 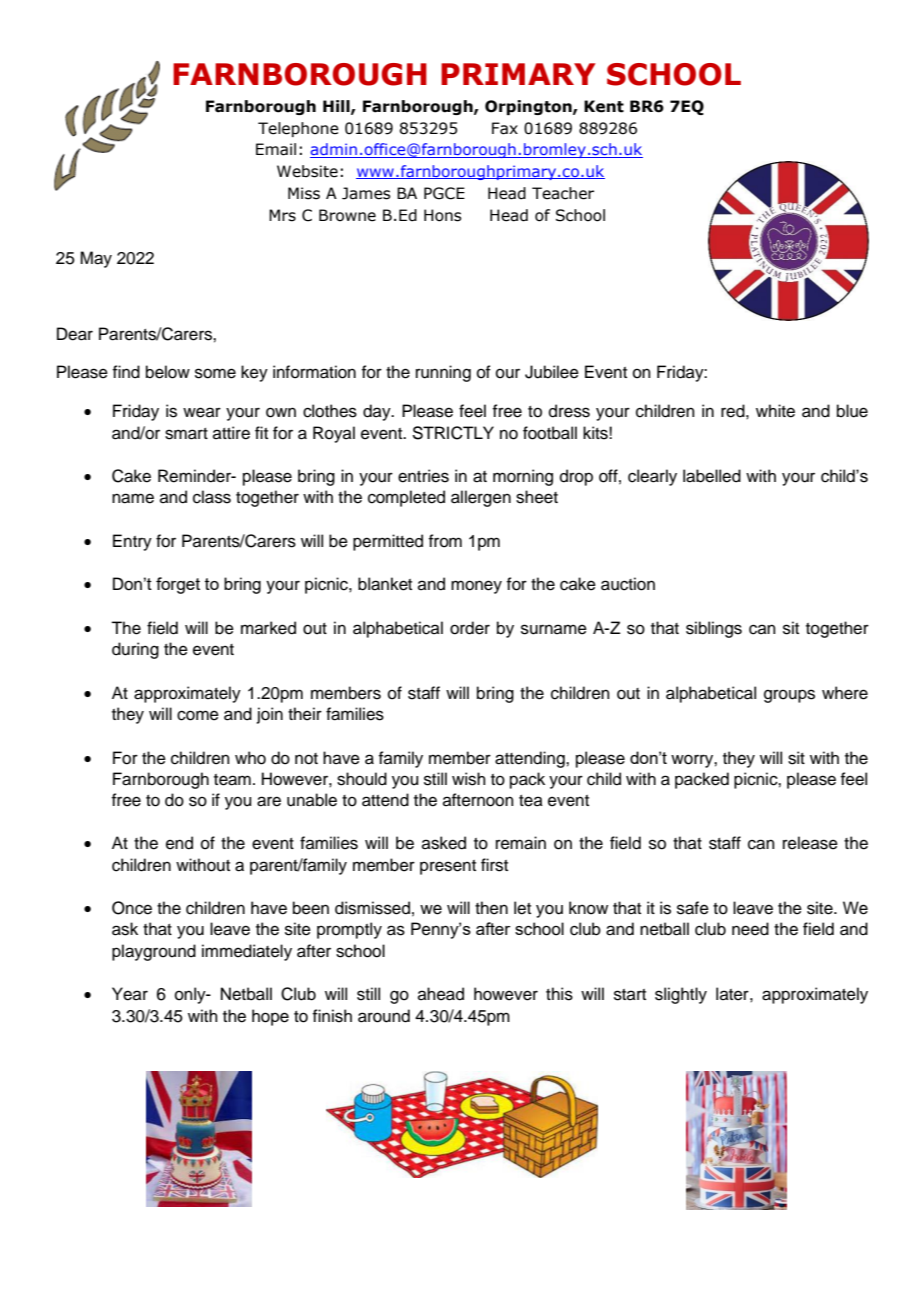 I want to click on around, so click(x=384, y=1016).
